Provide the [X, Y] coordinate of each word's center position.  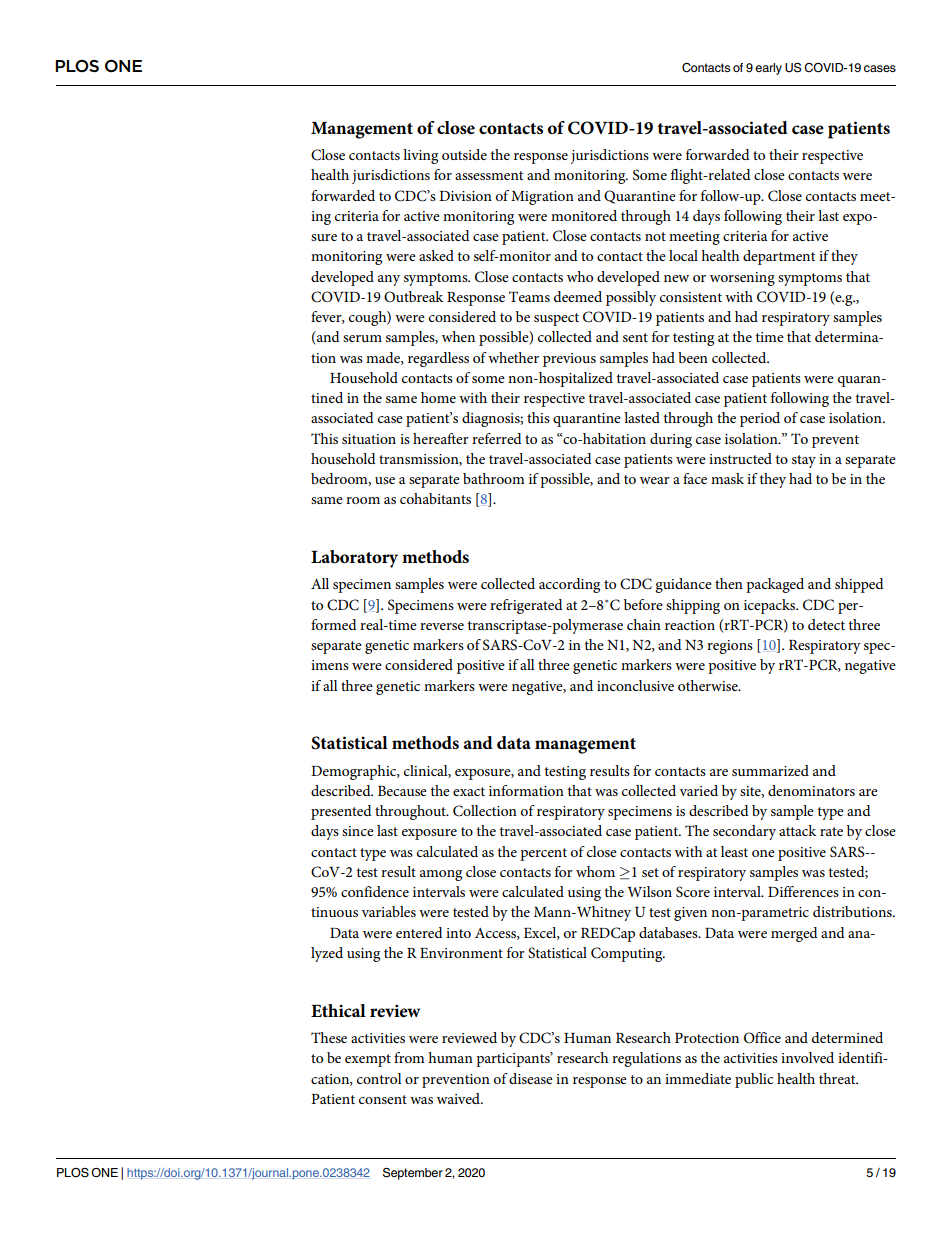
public [754, 1080]
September [413, 1174]
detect [826, 624]
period [760, 419]
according [569, 585]
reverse [442, 626]
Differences [803, 891]
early [768, 69]
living [420, 156]
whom [595, 871]
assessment [489, 175]
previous [569, 360]
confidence [375, 891]
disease [531, 1078]
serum [362, 338]
